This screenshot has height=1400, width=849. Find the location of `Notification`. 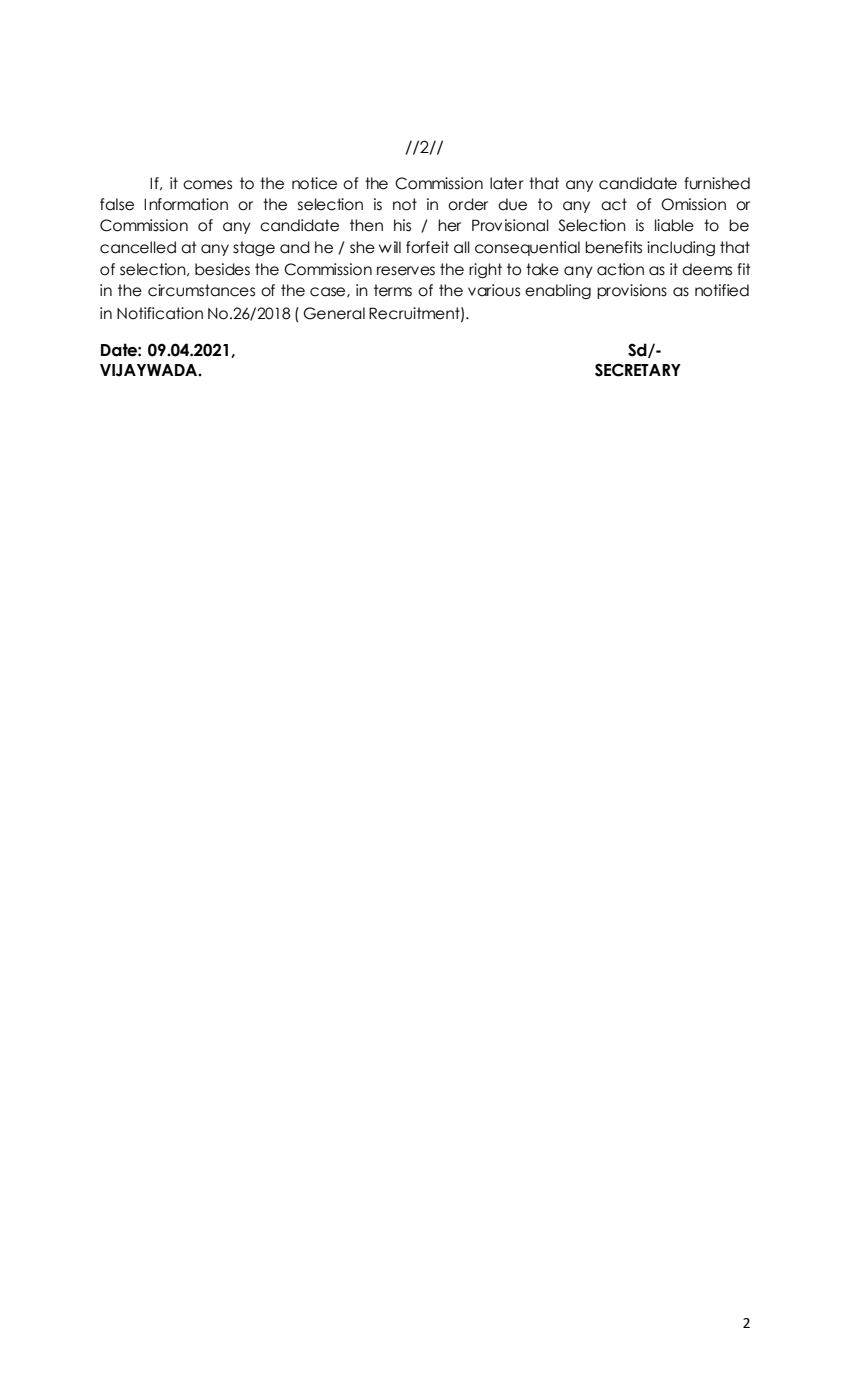

Notification is located at coordinates (160, 313).
